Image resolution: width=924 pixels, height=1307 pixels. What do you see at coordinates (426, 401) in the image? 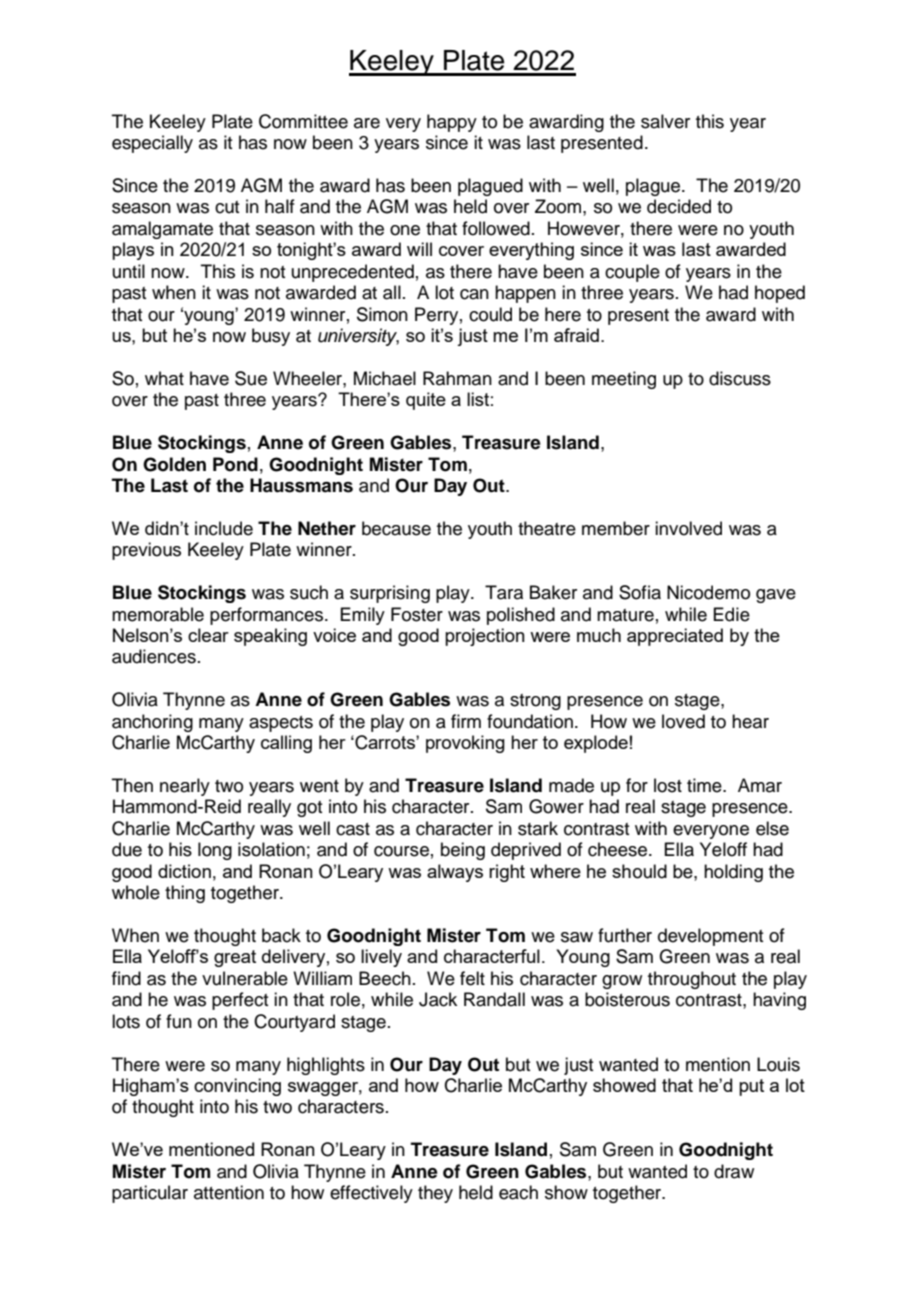
I see `quite` at bounding box center [426, 401].
